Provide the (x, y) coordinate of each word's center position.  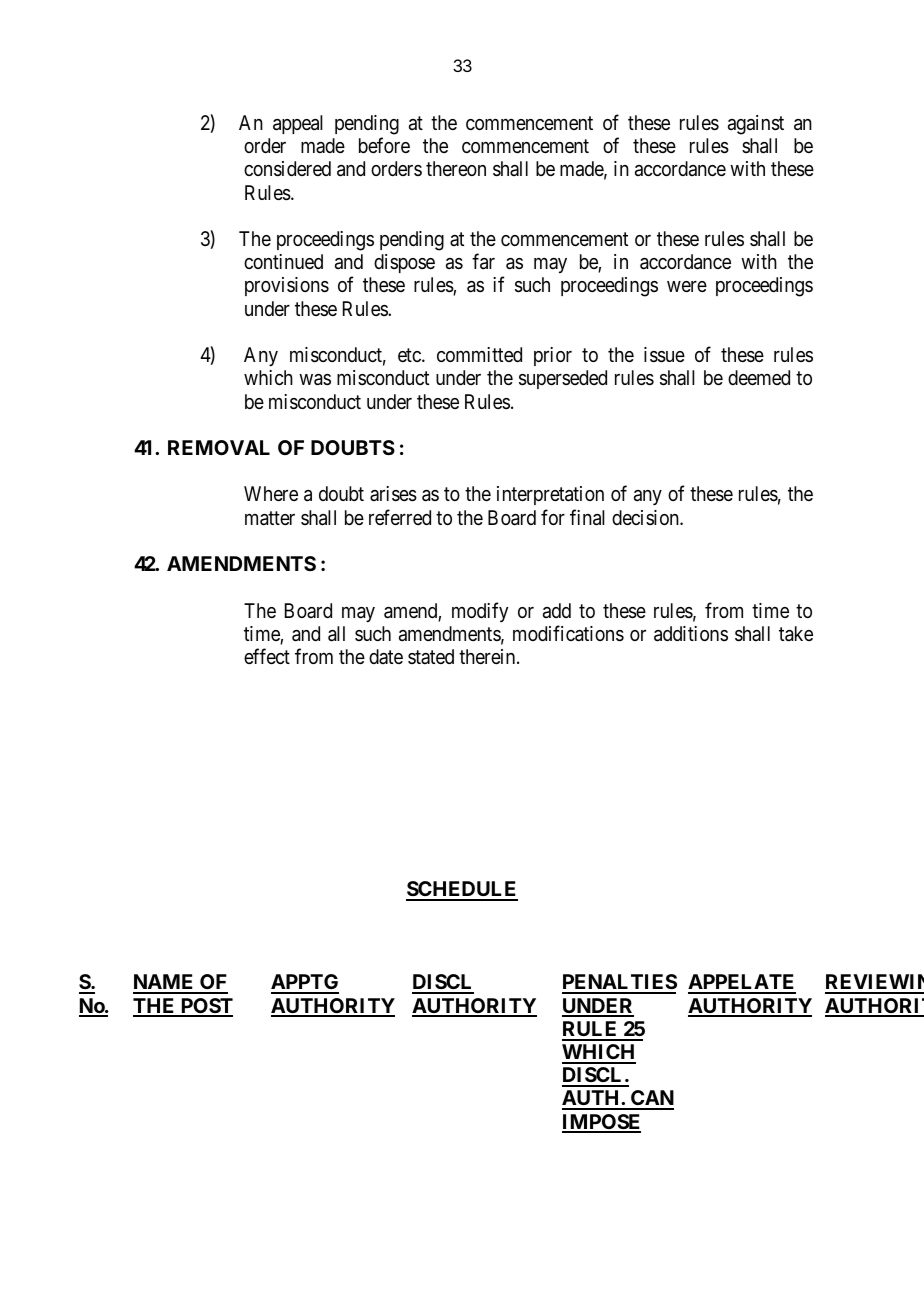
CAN (651, 1099)
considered (287, 169)
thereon (456, 168)
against (756, 125)
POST (205, 1007)
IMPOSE (601, 1123)
